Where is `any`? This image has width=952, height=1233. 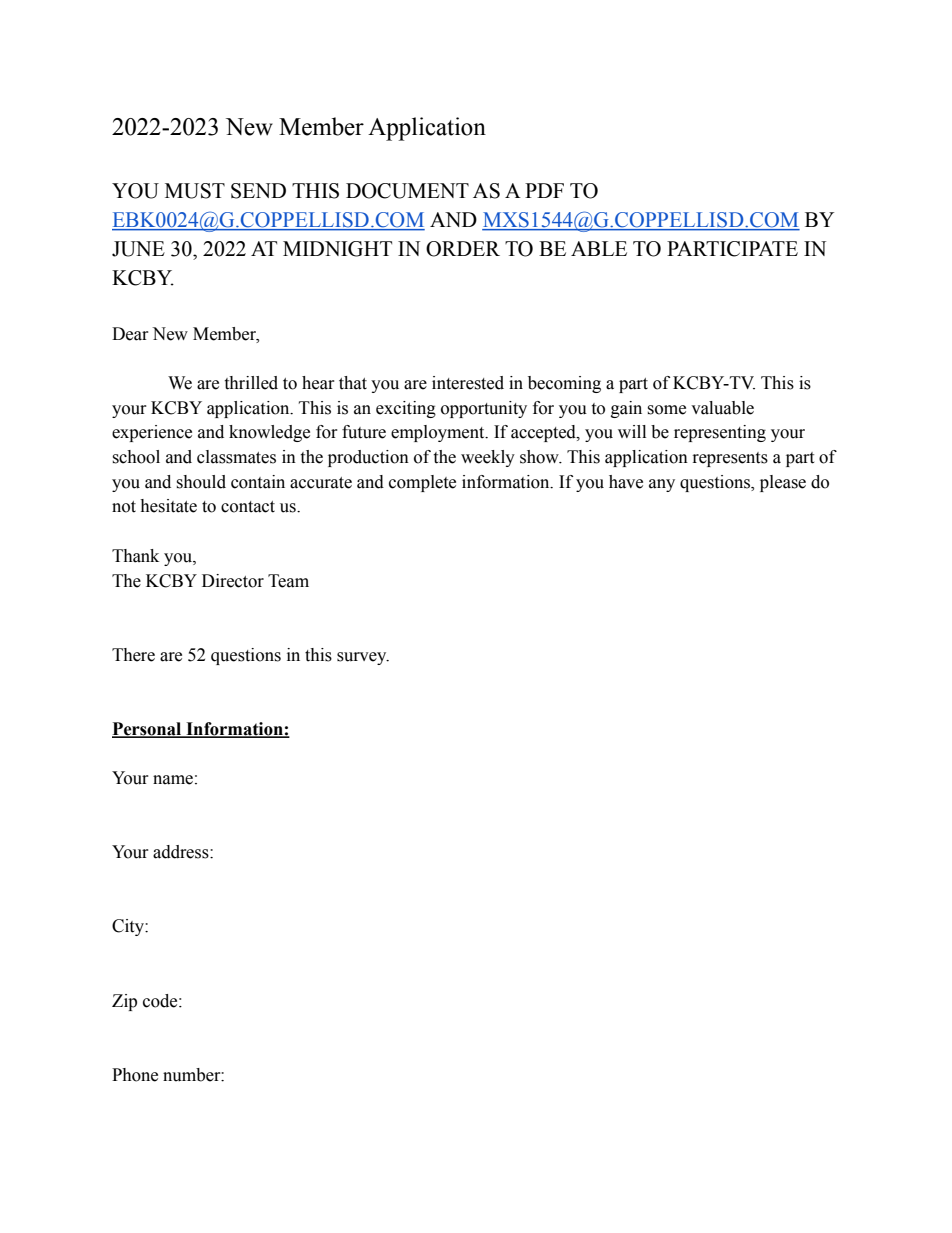
any is located at coordinates (662, 485).
